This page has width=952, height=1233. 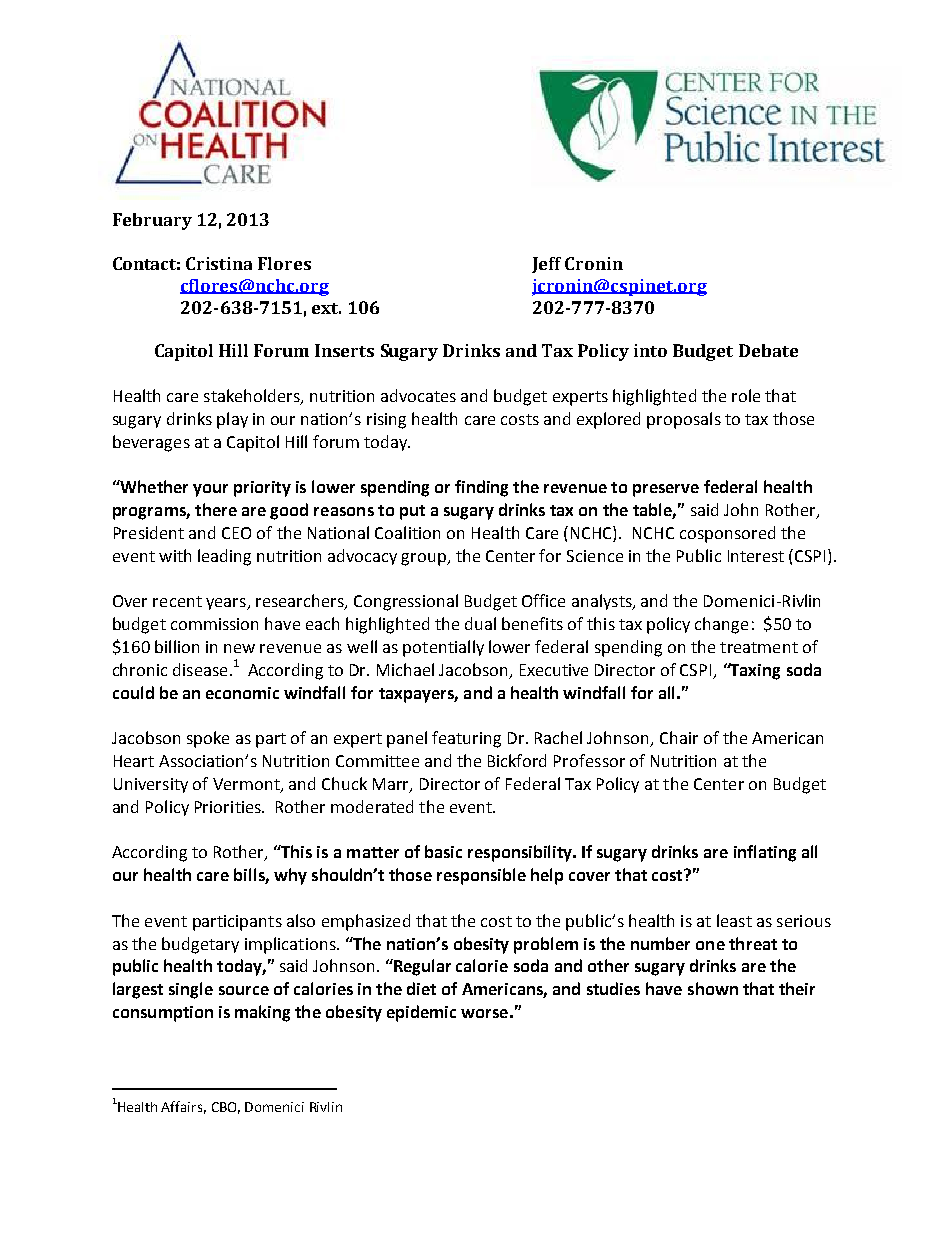 I want to click on featuring, so click(x=466, y=739).
